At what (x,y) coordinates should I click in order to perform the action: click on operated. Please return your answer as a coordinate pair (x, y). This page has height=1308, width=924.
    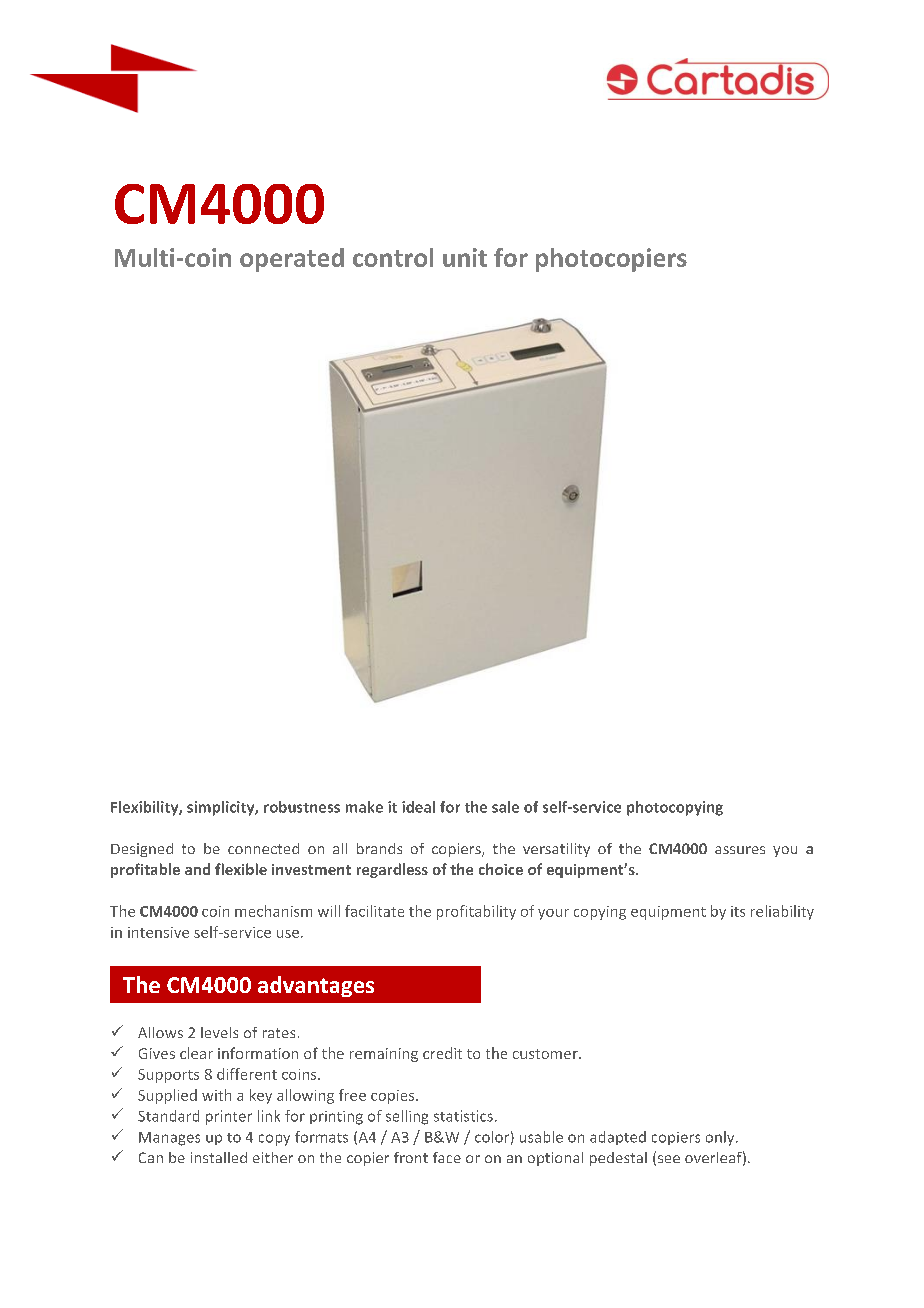
    Looking at the image, I should click on (292, 260).
